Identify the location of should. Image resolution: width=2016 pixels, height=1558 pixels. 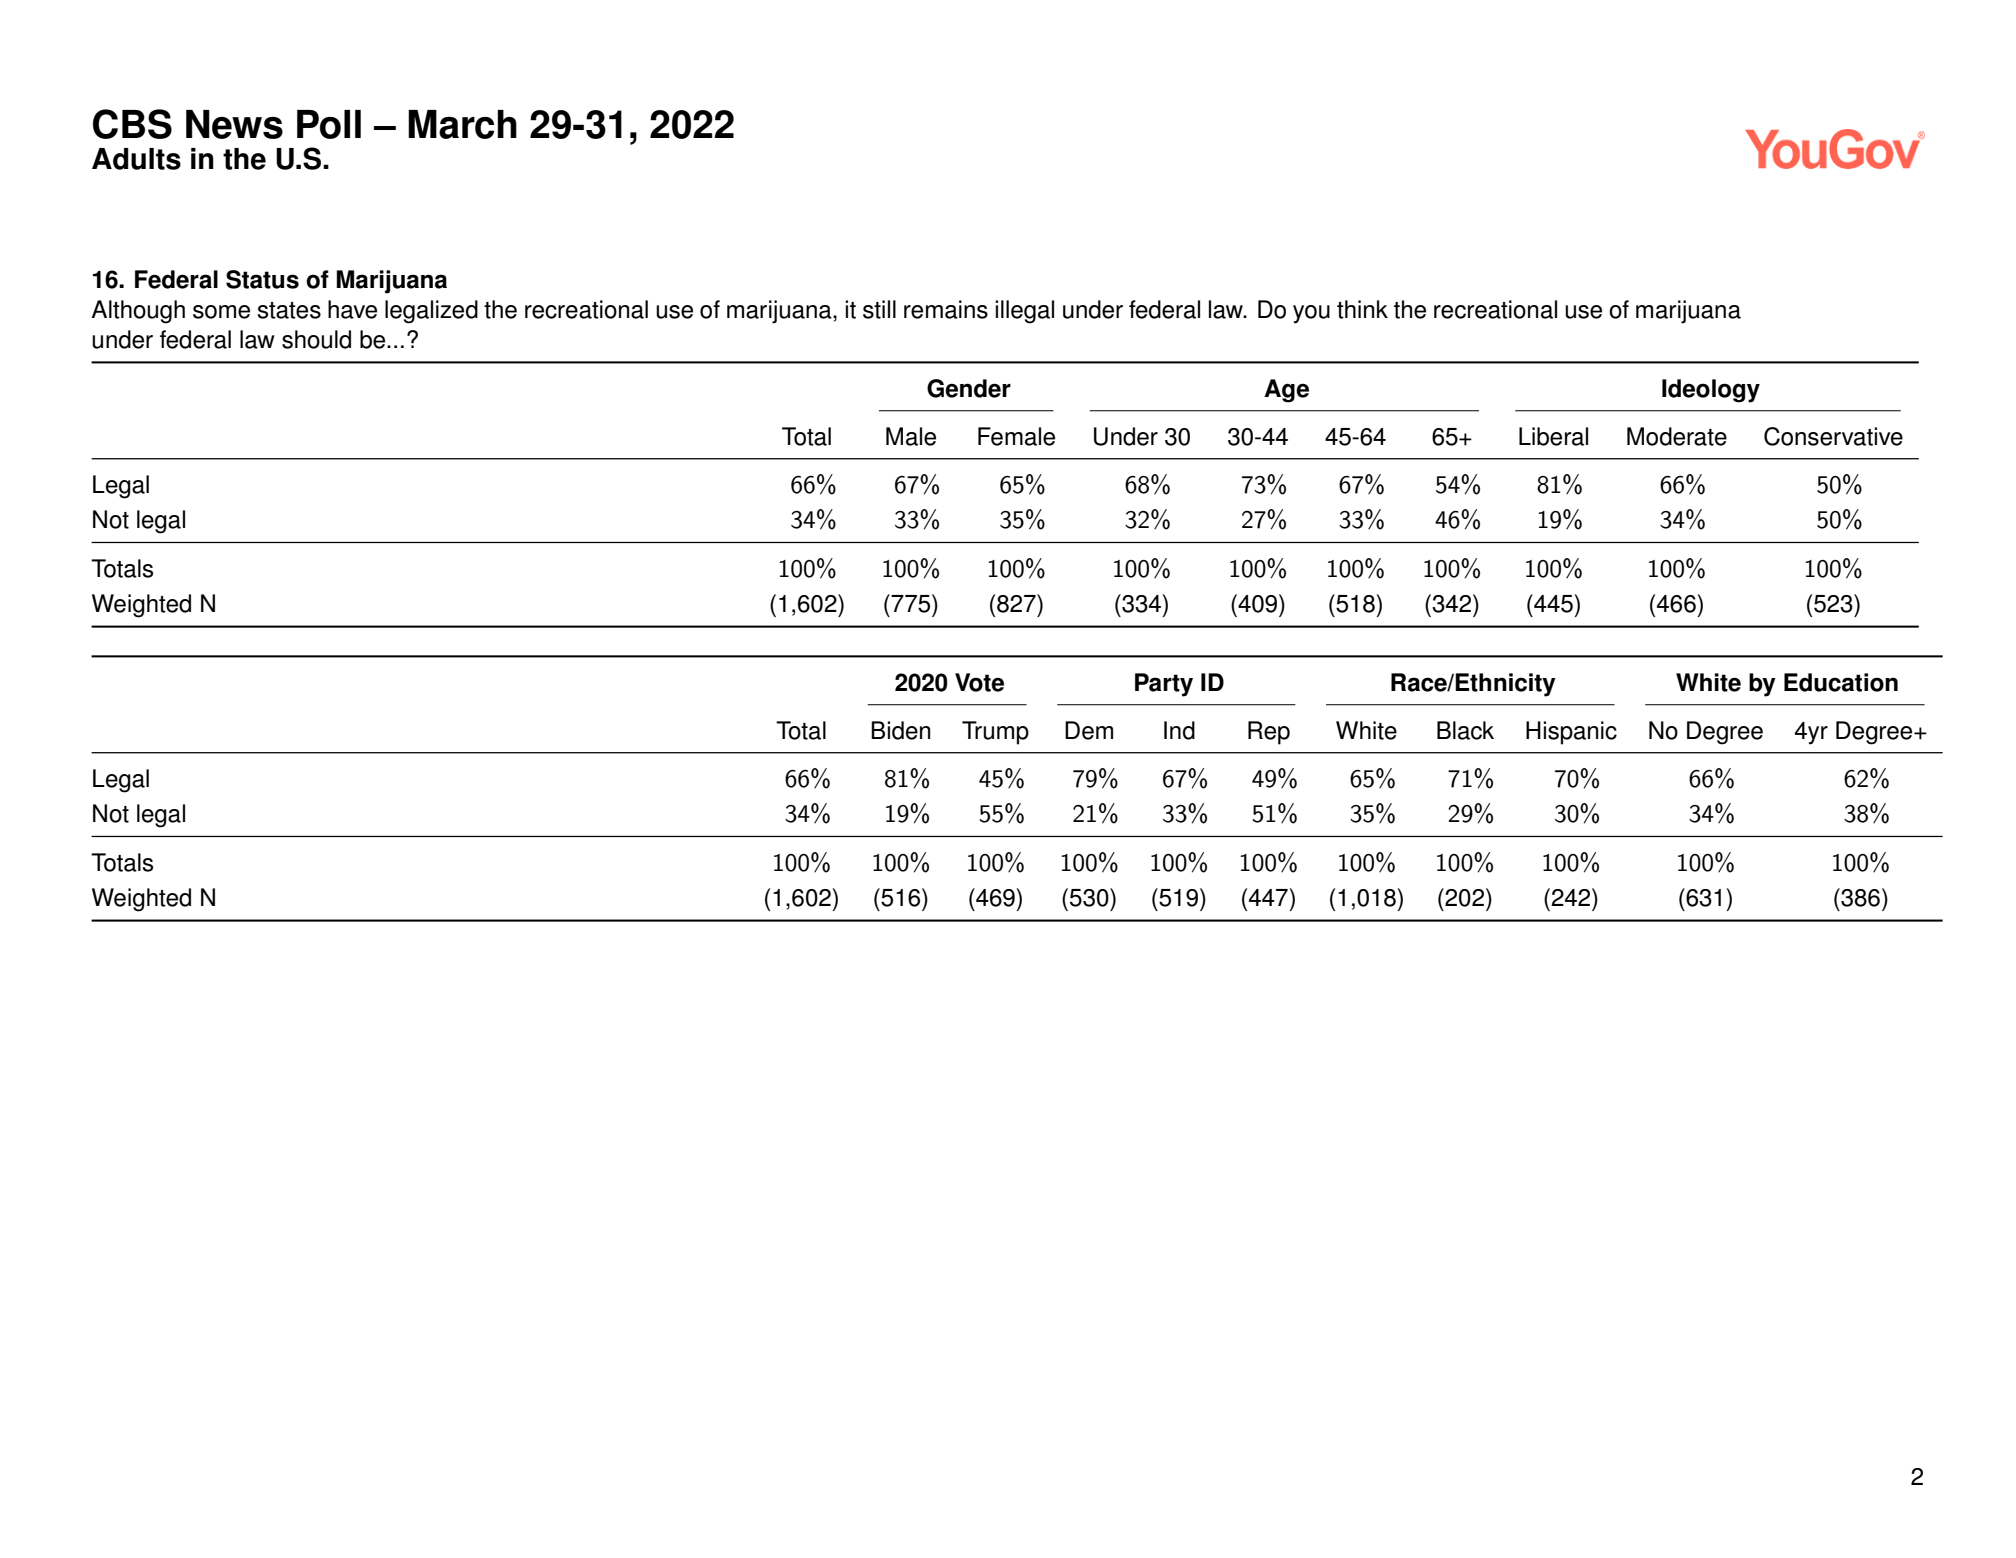
(316, 339).
